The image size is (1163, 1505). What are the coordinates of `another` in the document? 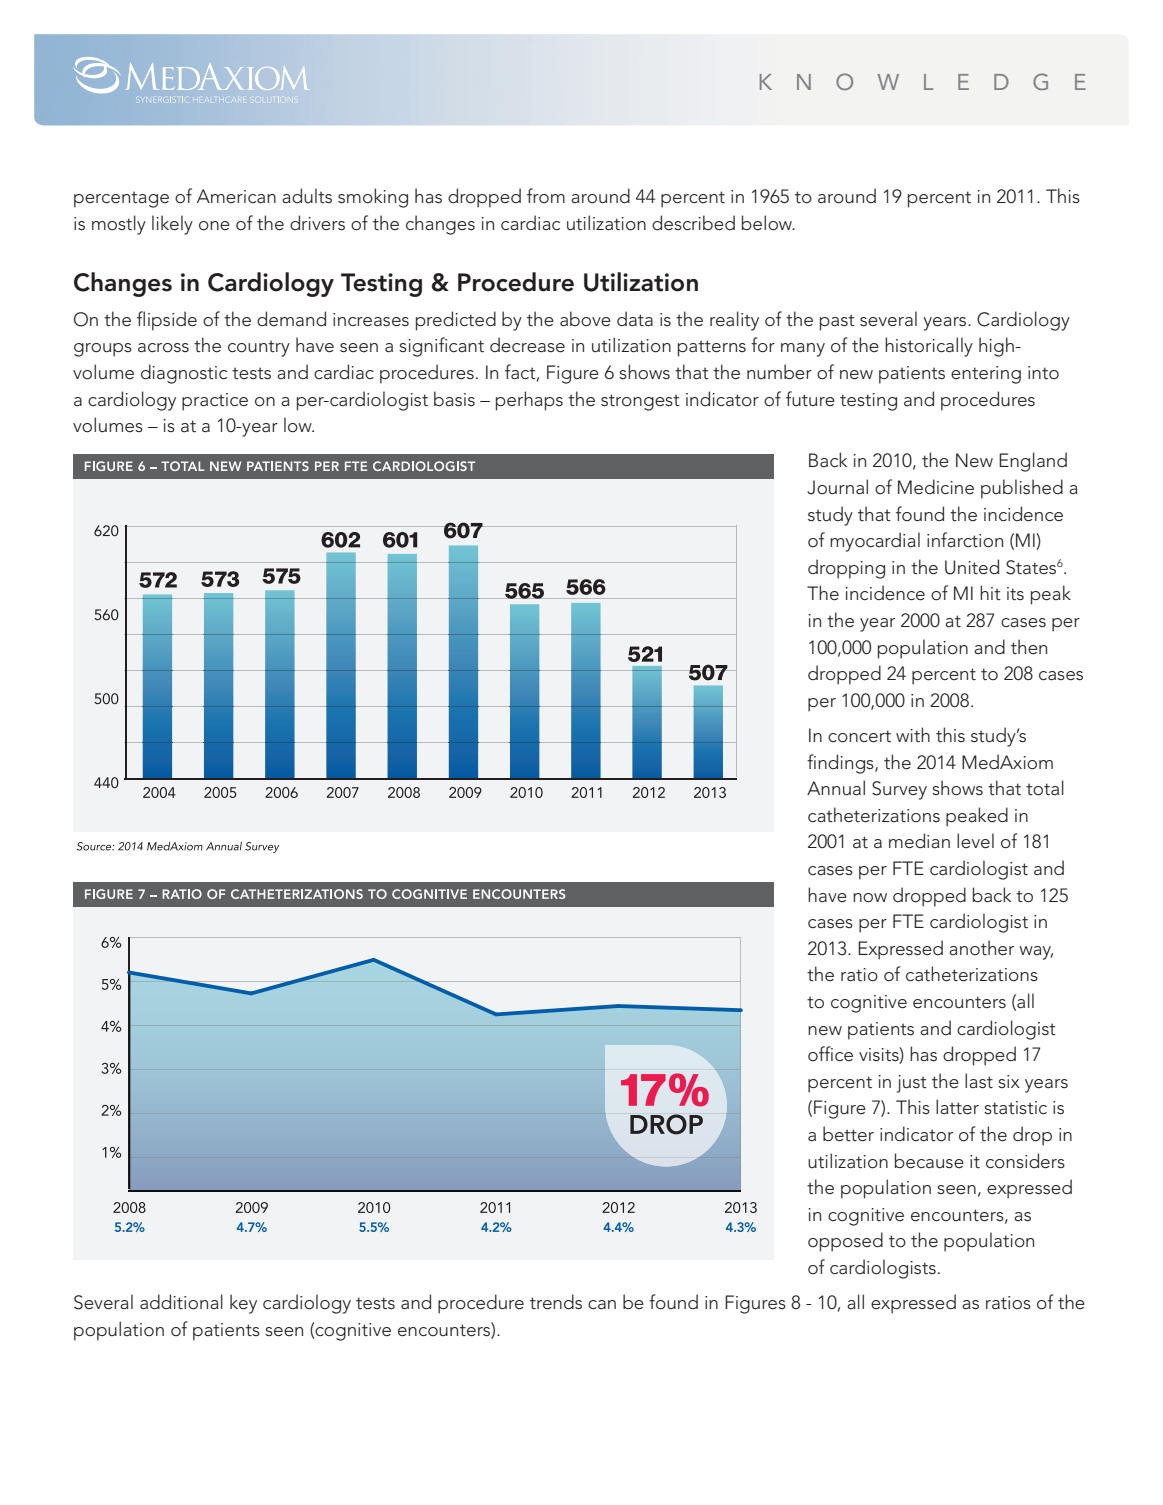 It's located at (981, 948).
